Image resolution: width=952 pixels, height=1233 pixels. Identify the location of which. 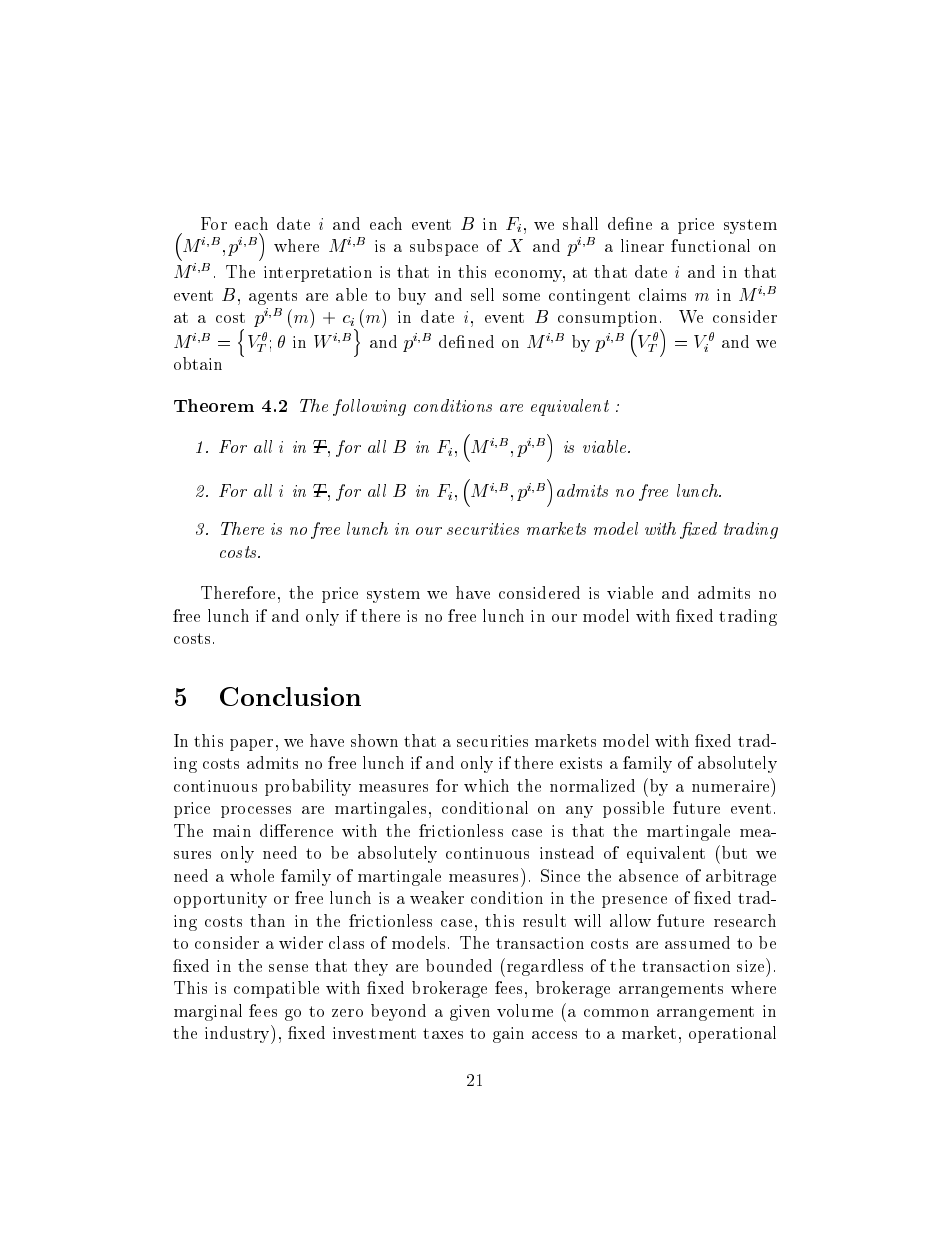
(486, 785).
